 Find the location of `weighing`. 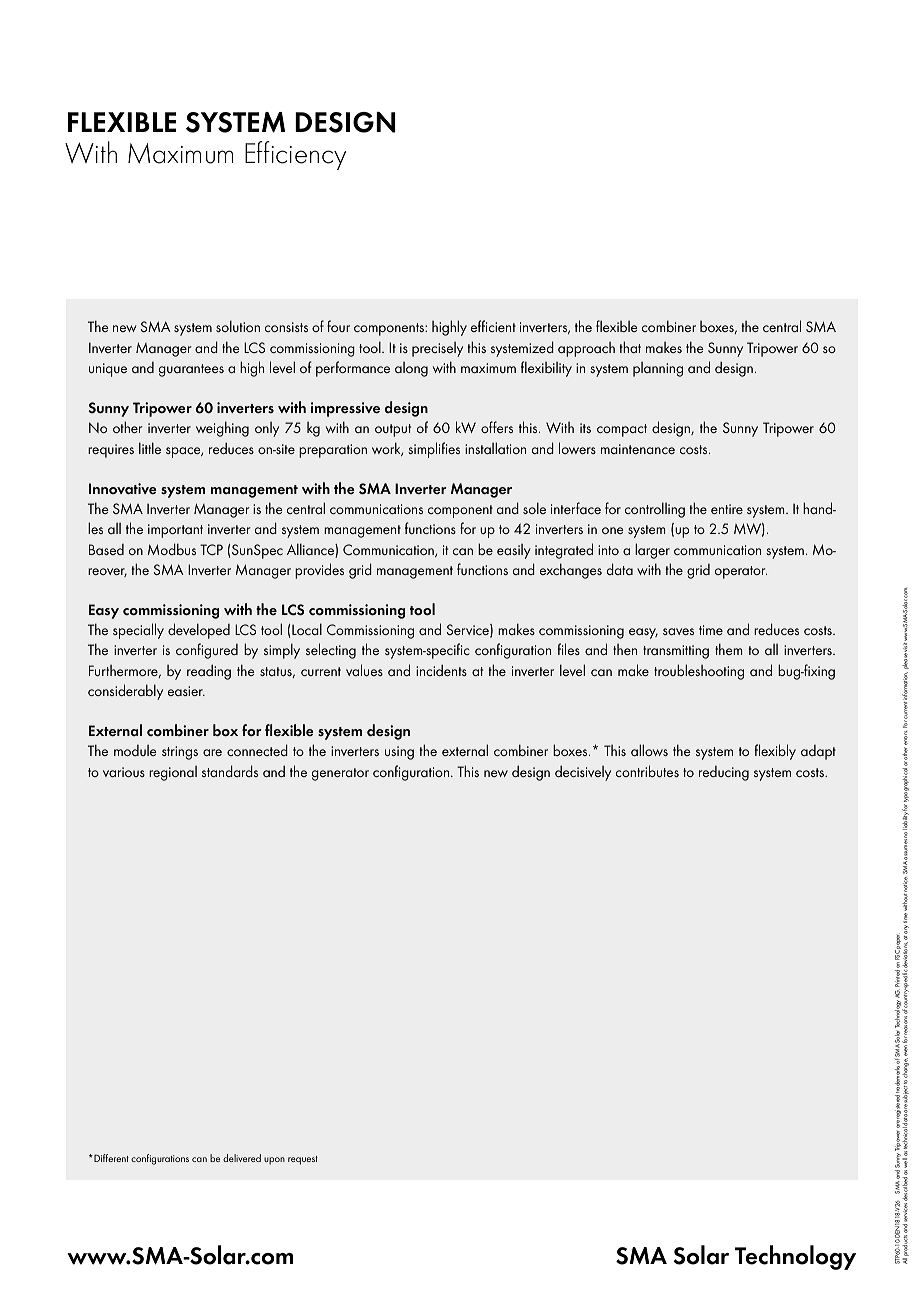

weighing is located at coordinates (222, 429).
